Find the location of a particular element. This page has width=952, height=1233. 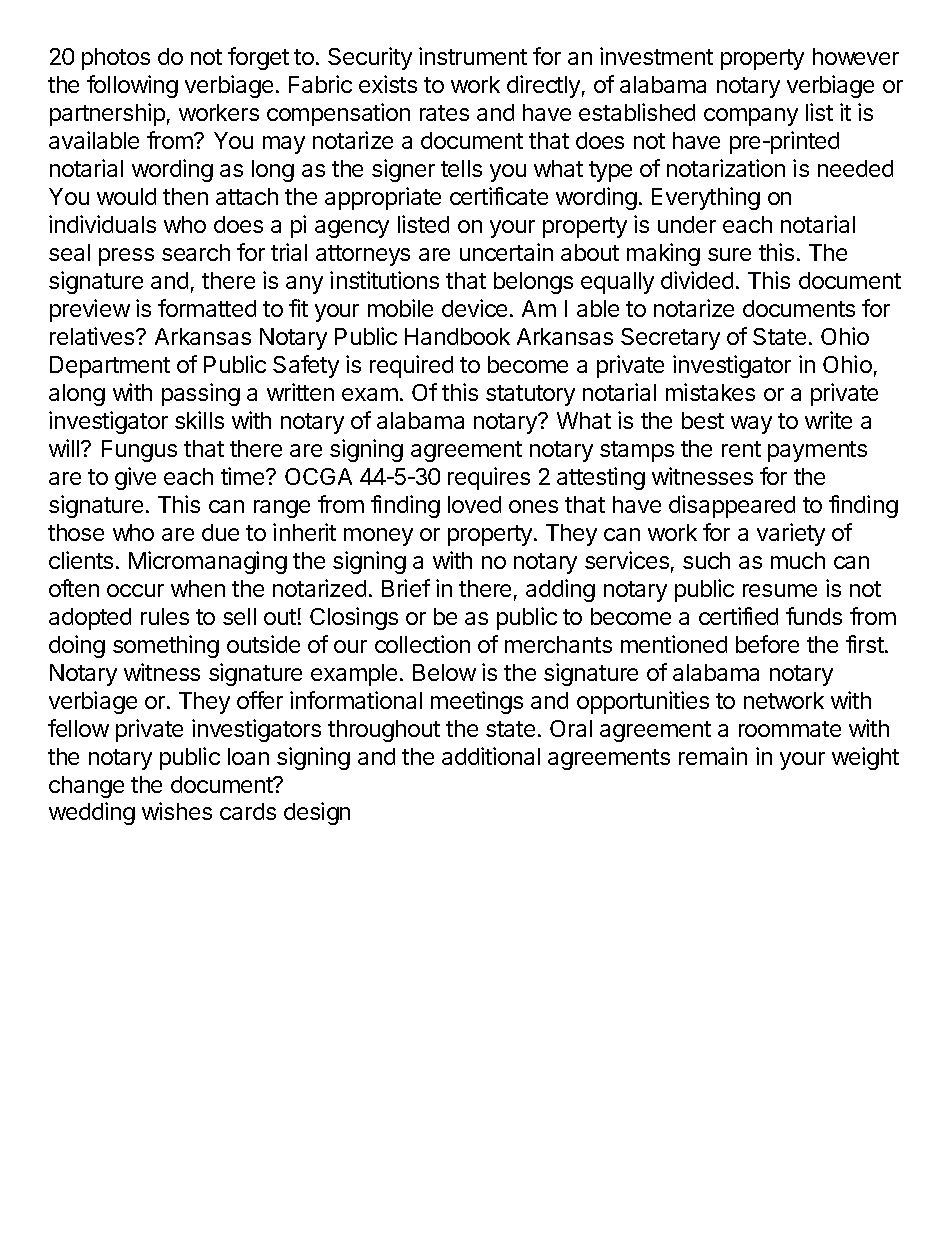

Micromanaging is located at coordinates (208, 562).
